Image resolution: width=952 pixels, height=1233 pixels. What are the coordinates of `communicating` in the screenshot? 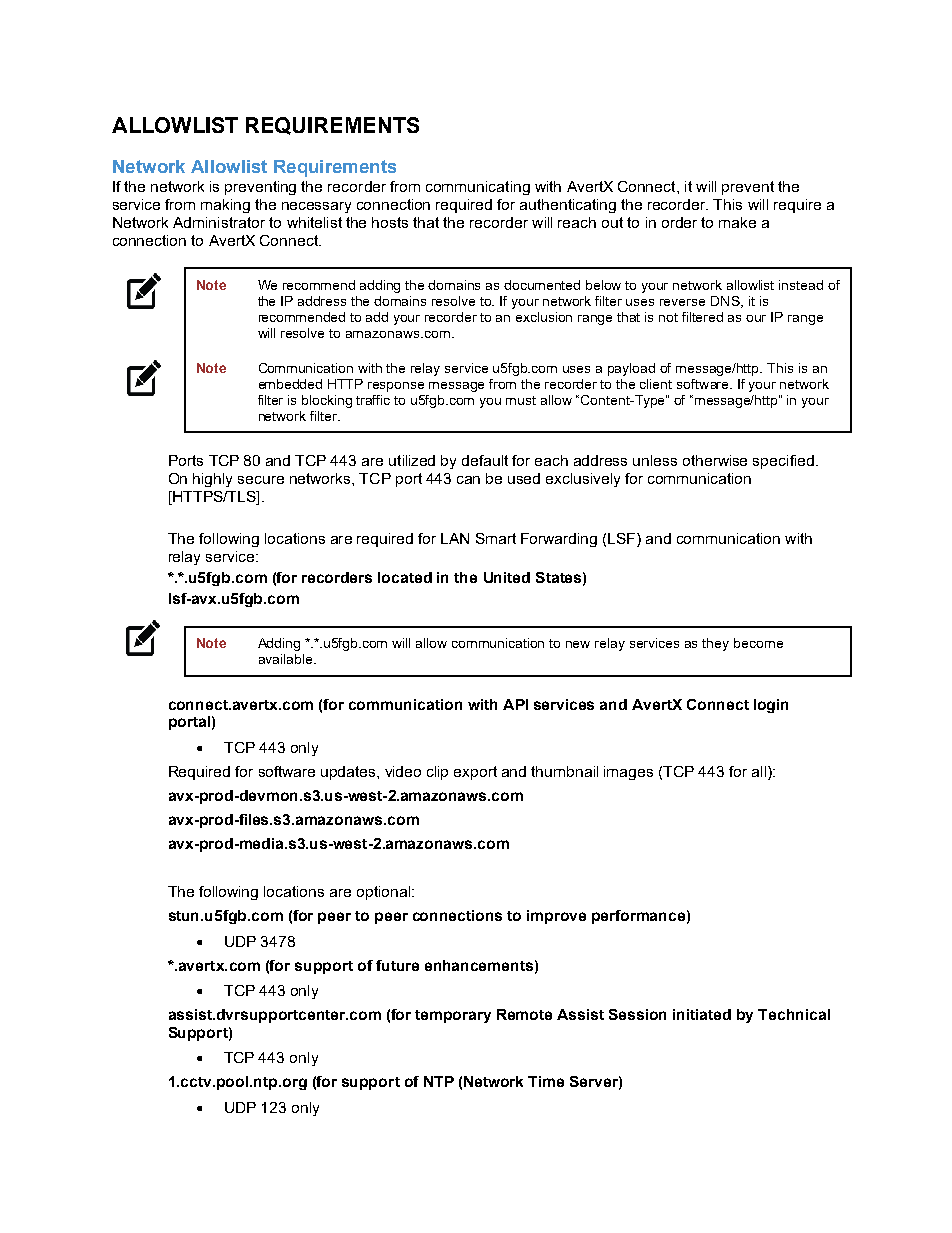 It's located at (478, 188).
